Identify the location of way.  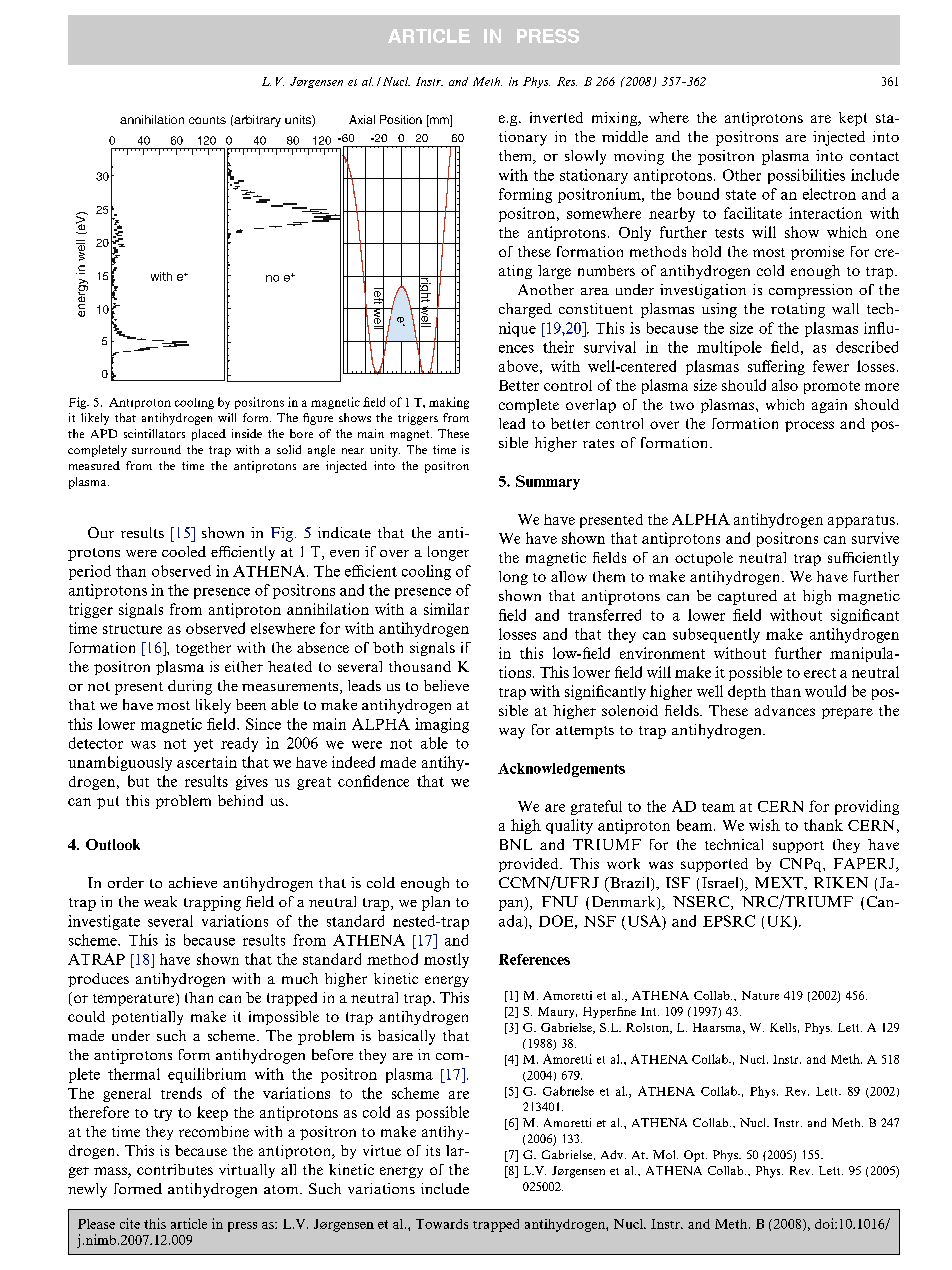
(512, 733).
